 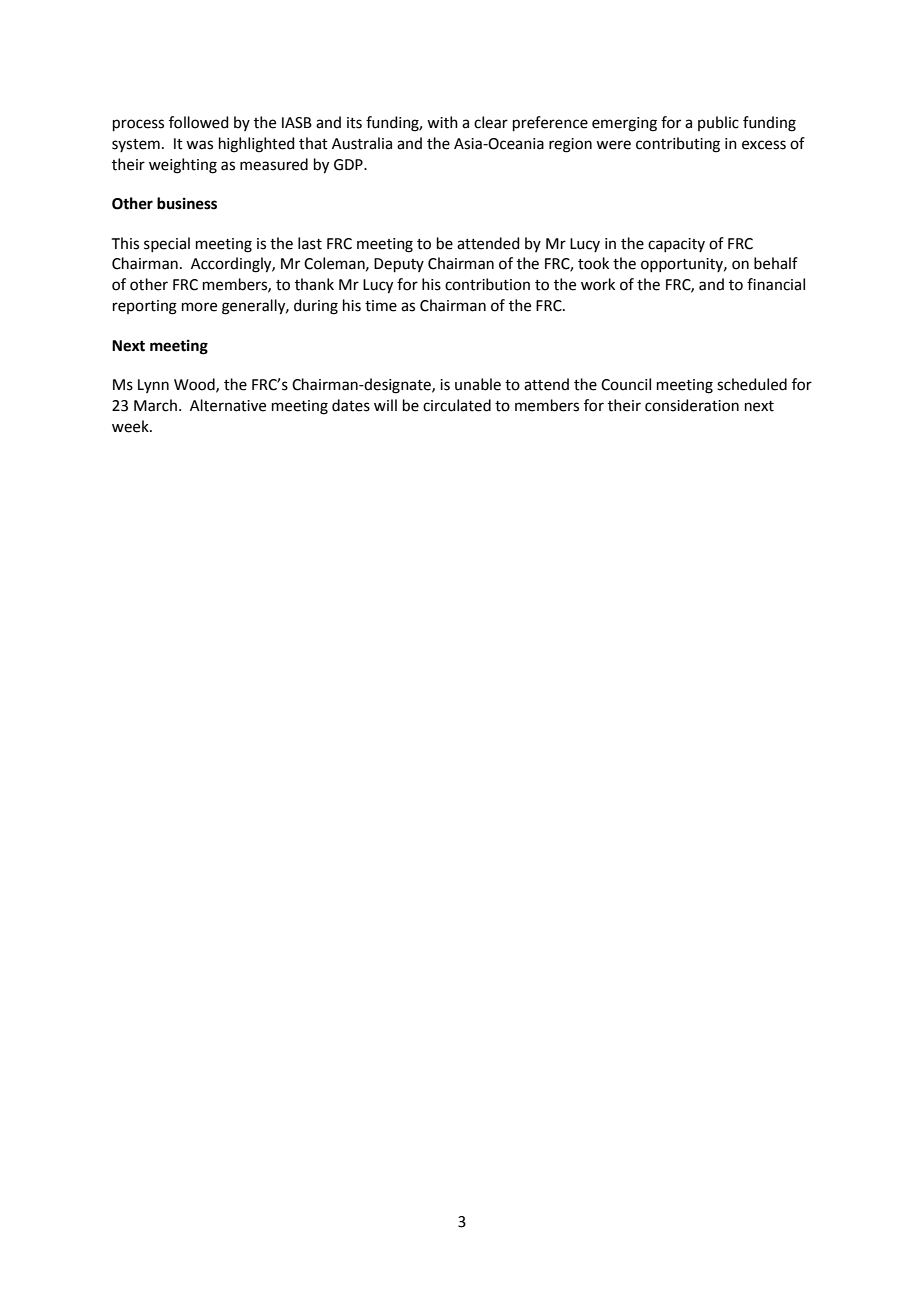 What do you see at coordinates (199, 122) in the screenshot?
I see `followed` at bounding box center [199, 122].
